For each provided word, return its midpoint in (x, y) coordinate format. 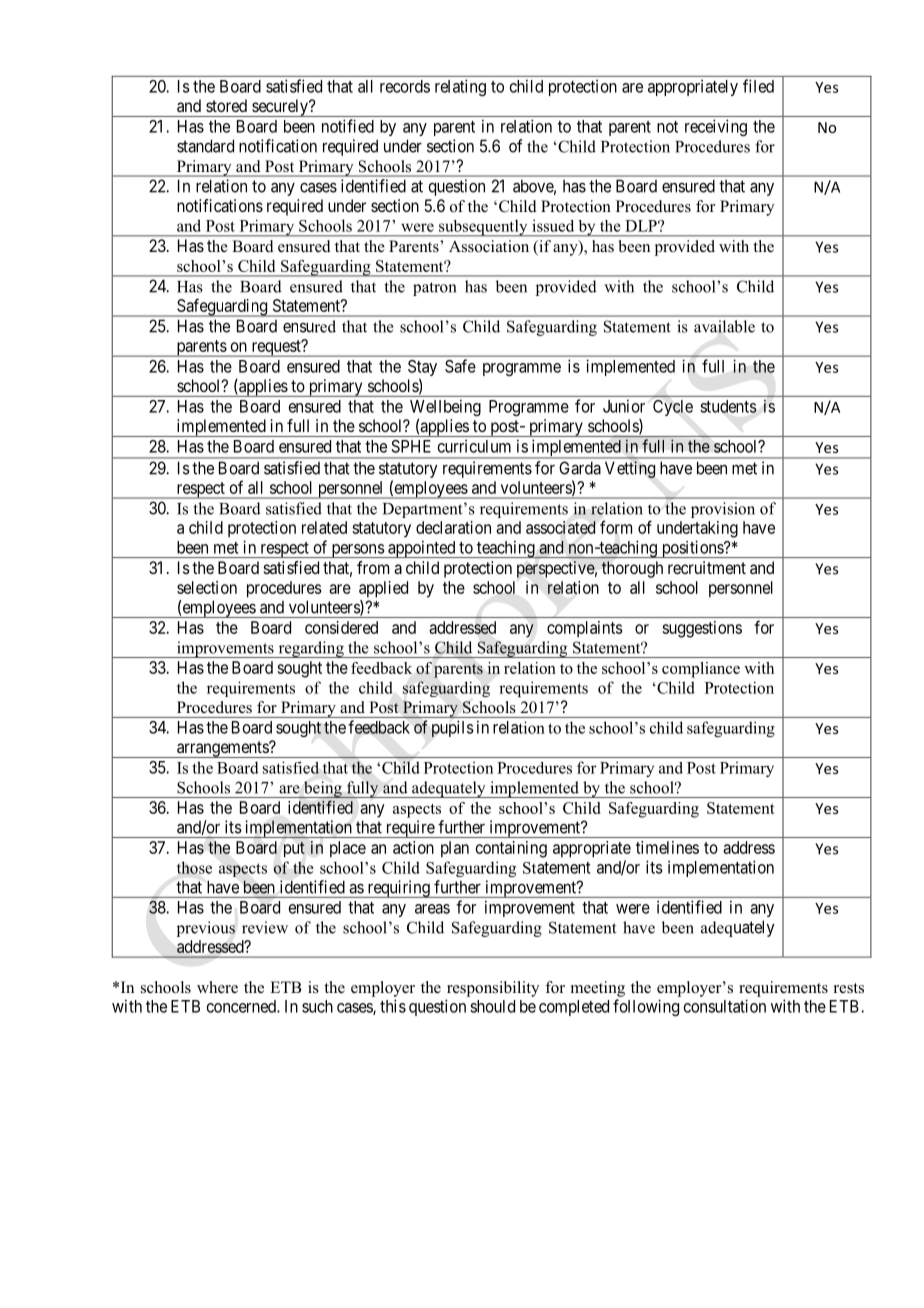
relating (460, 87)
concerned (242, 1006)
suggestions (702, 629)
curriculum (474, 446)
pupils (453, 728)
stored (226, 105)
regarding (311, 649)
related (324, 527)
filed (758, 86)
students (728, 406)
